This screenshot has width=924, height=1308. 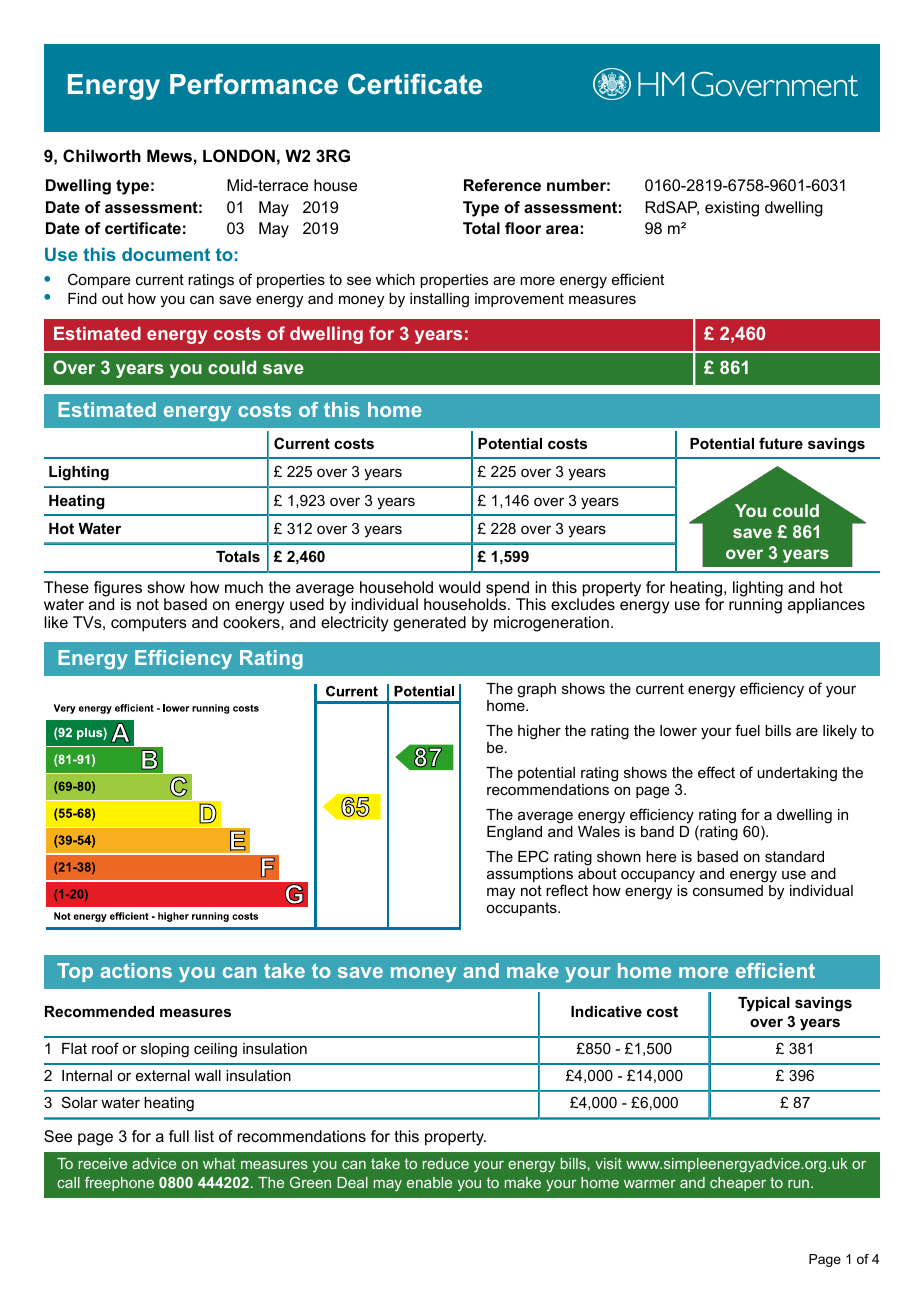 What do you see at coordinates (82, 298) in the screenshot?
I see `Find` at bounding box center [82, 298].
